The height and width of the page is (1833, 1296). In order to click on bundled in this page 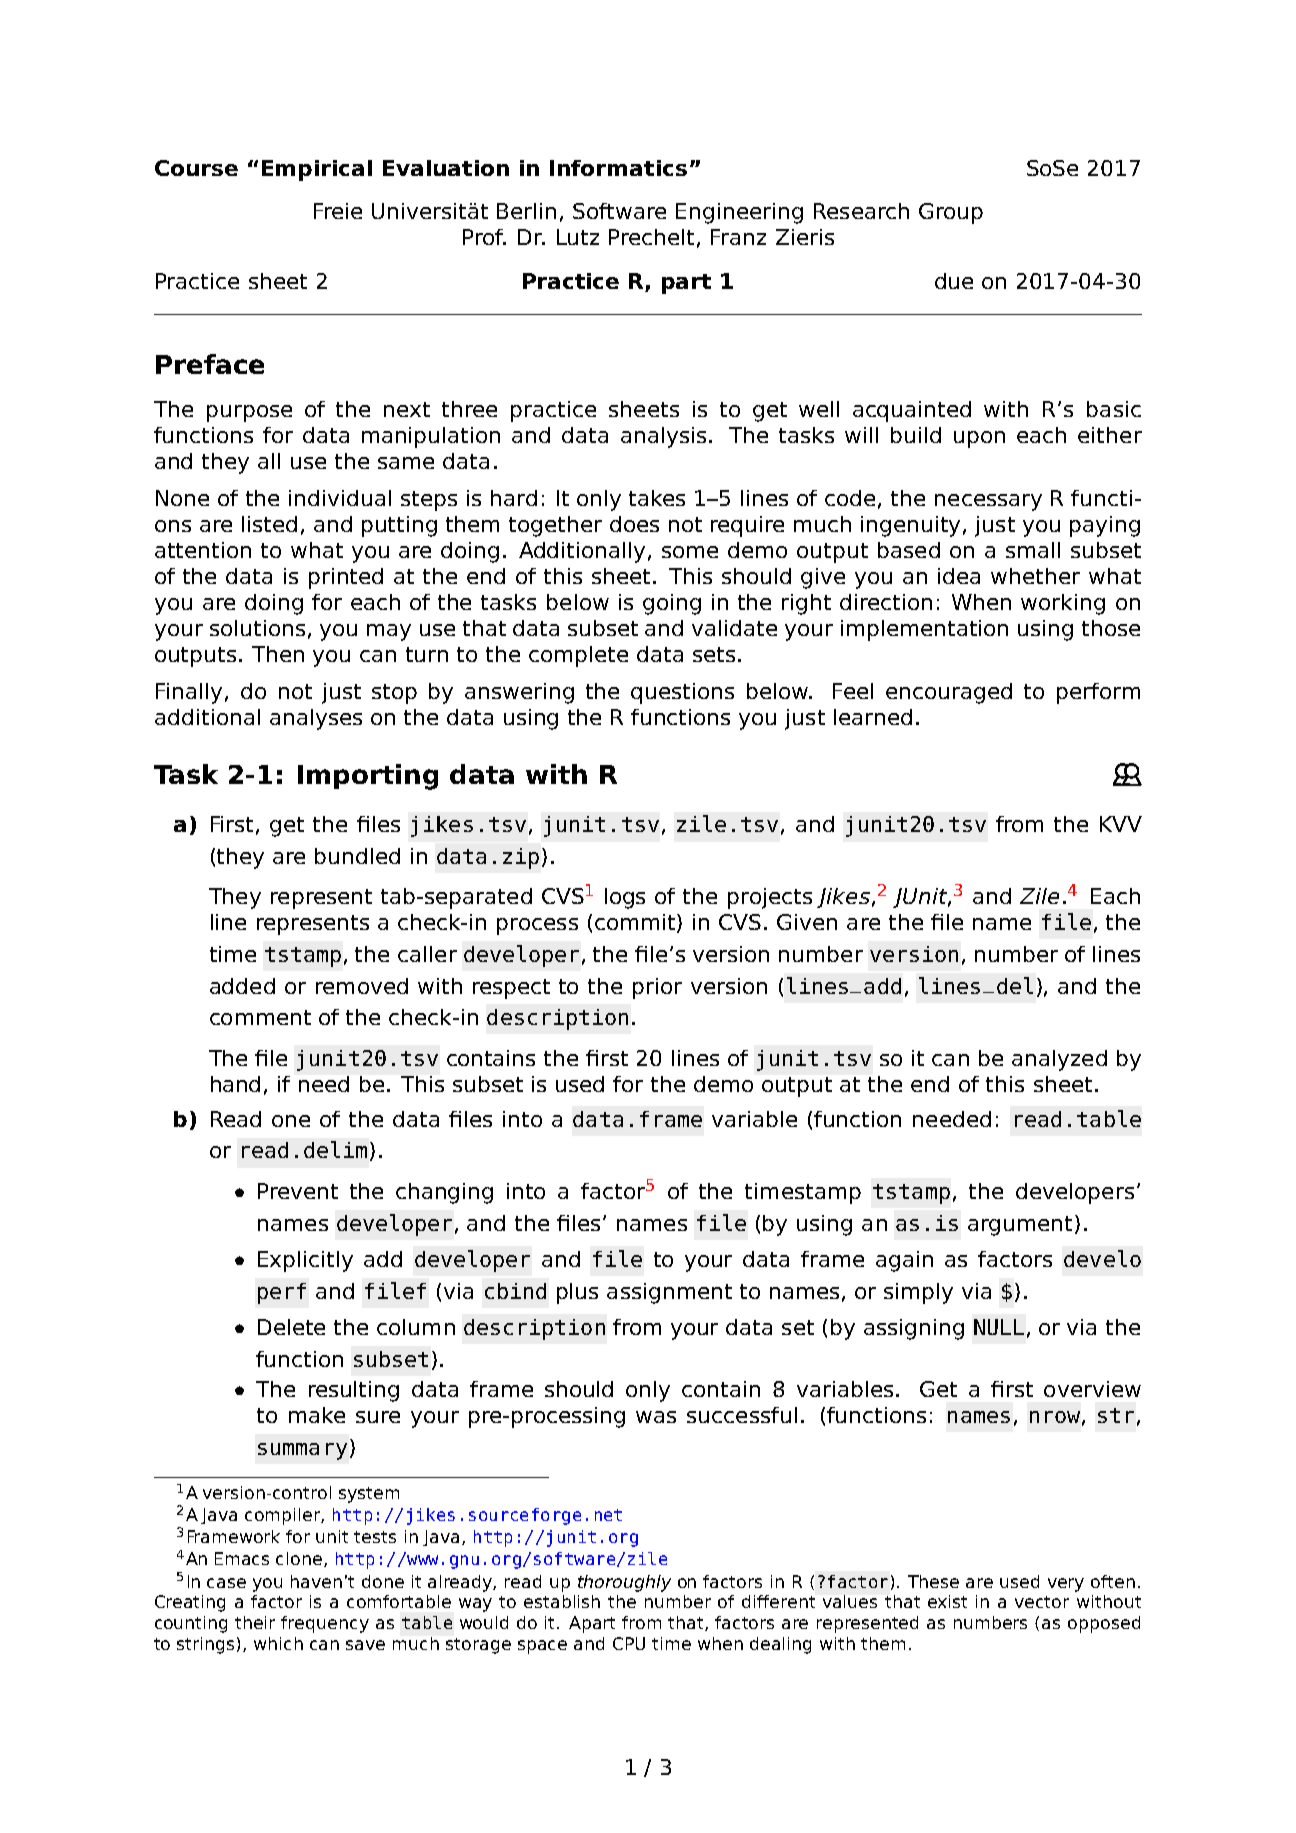, I will do `click(357, 856)`.
